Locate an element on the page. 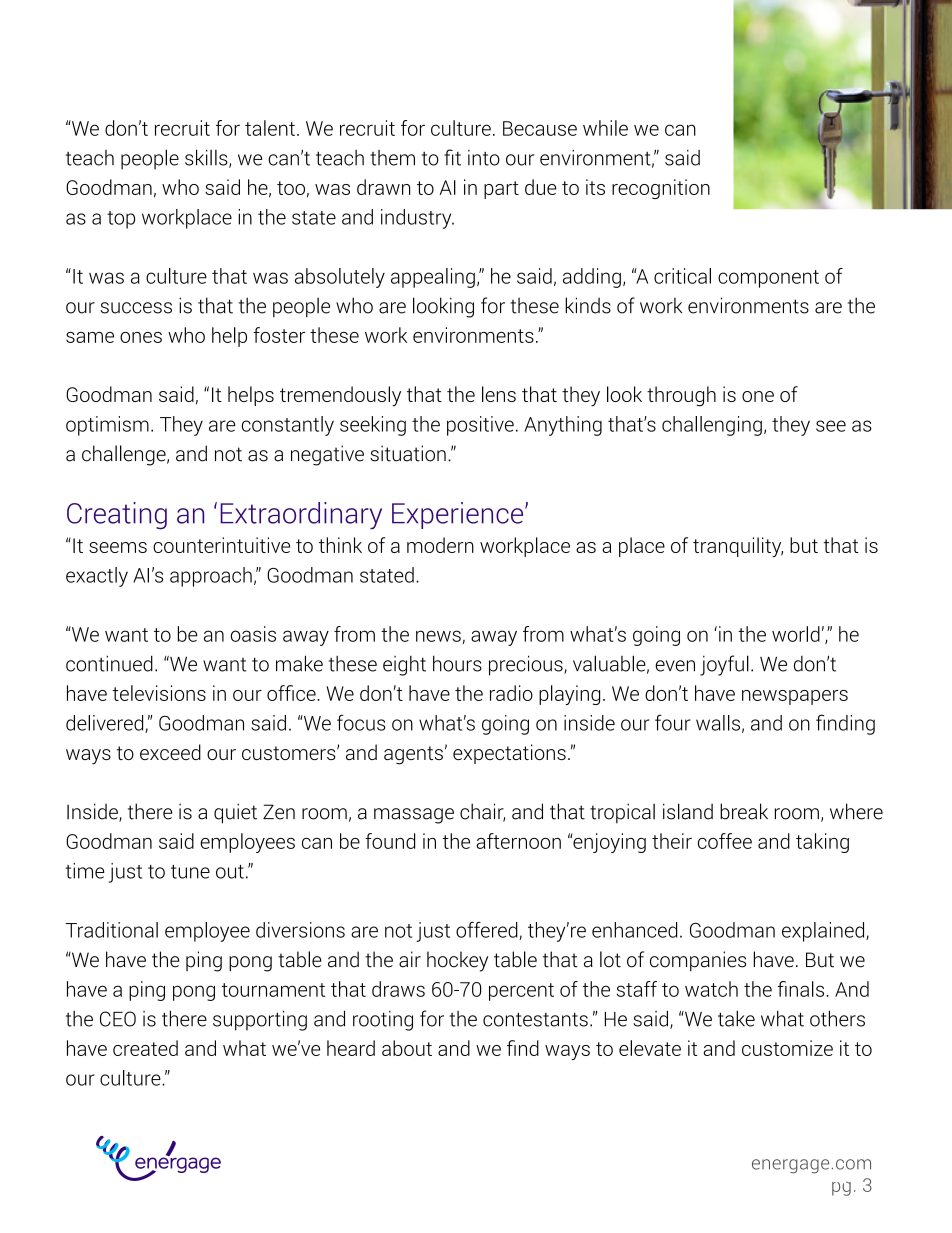 This image has width=952, height=1233. expectations is located at coordinates (509, 754).
